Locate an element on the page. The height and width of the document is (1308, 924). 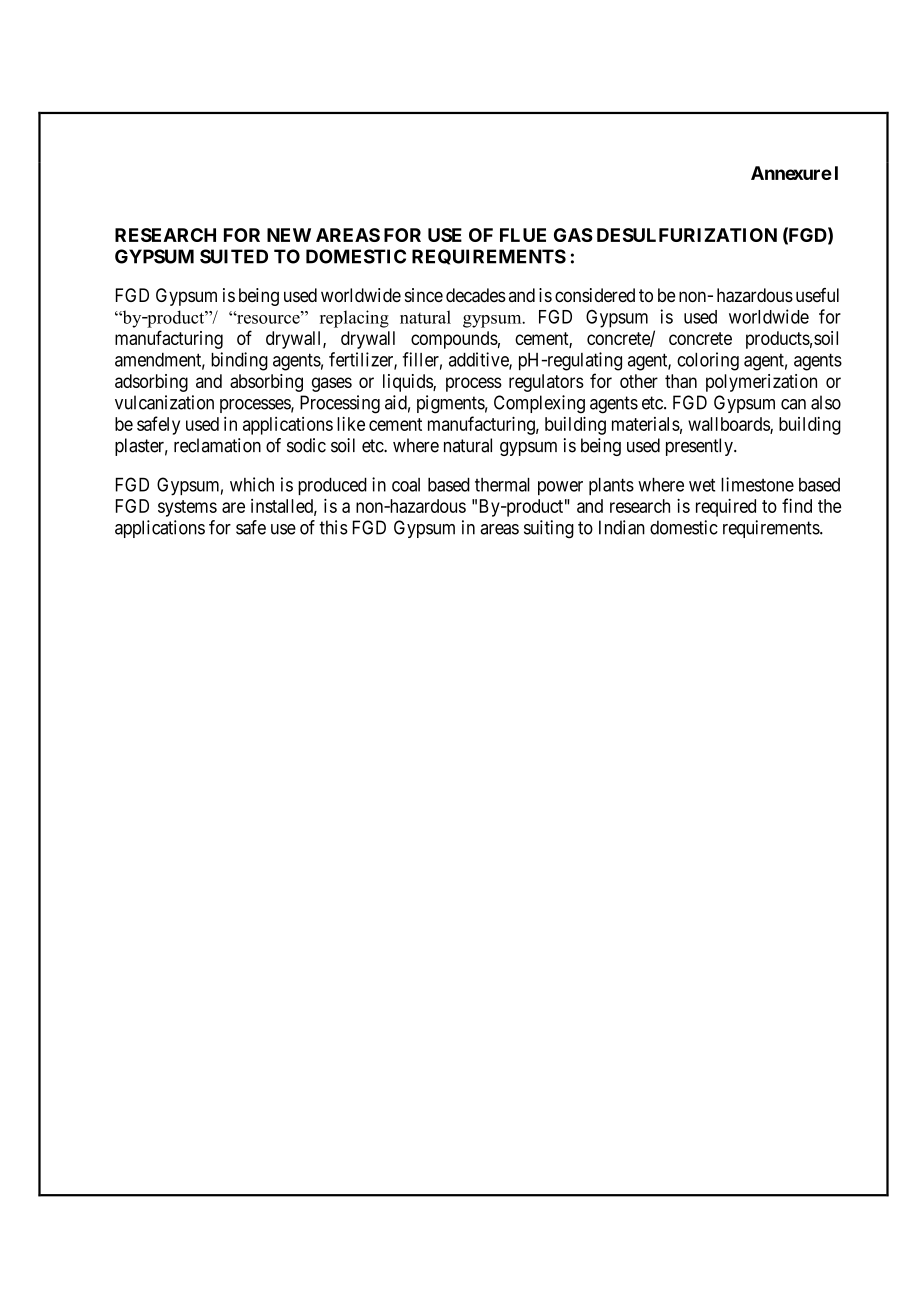
absorbing is located at coordinates (266, 383).
